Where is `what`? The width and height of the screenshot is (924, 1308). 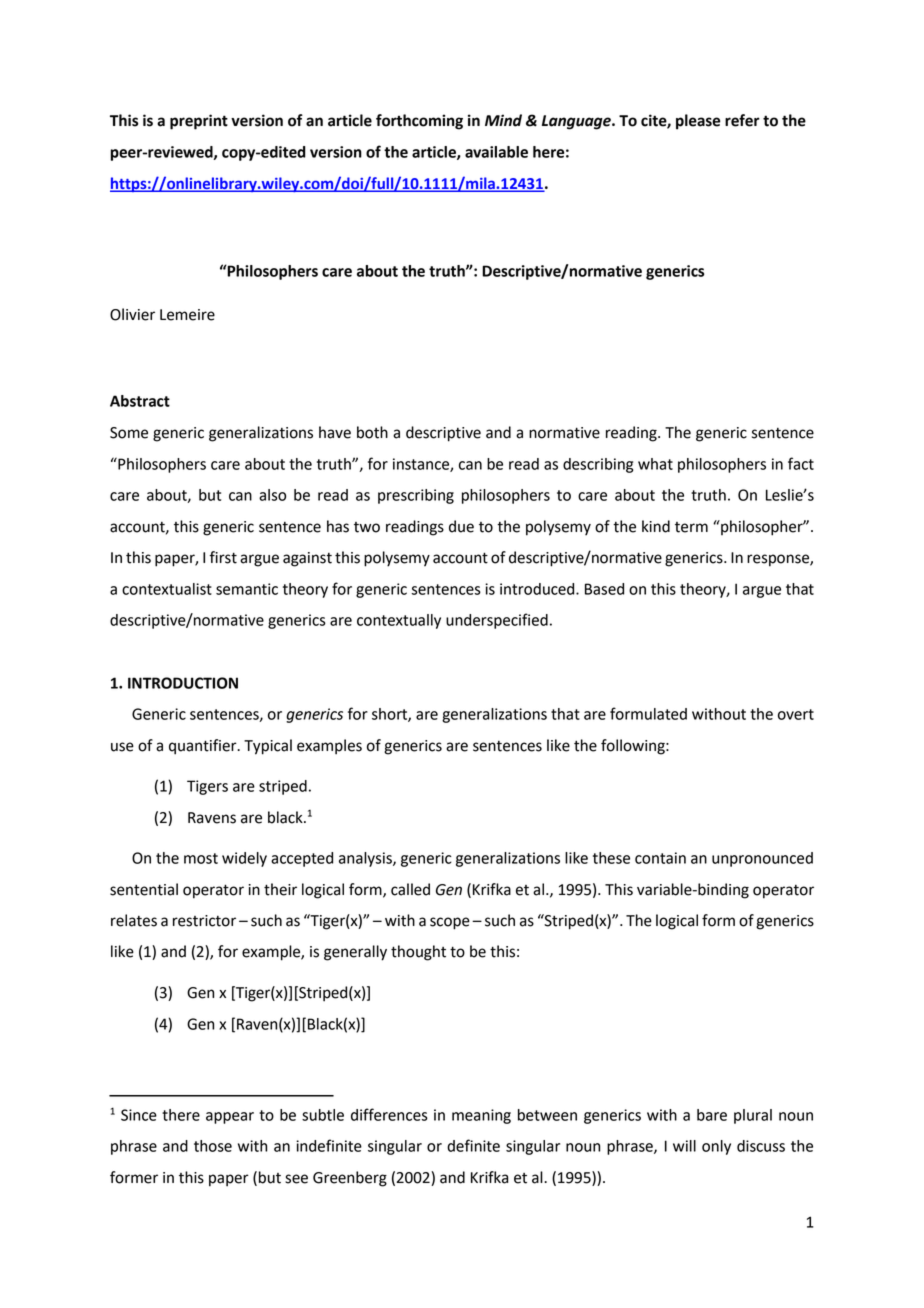
what is located at coordinates (655, 464).
